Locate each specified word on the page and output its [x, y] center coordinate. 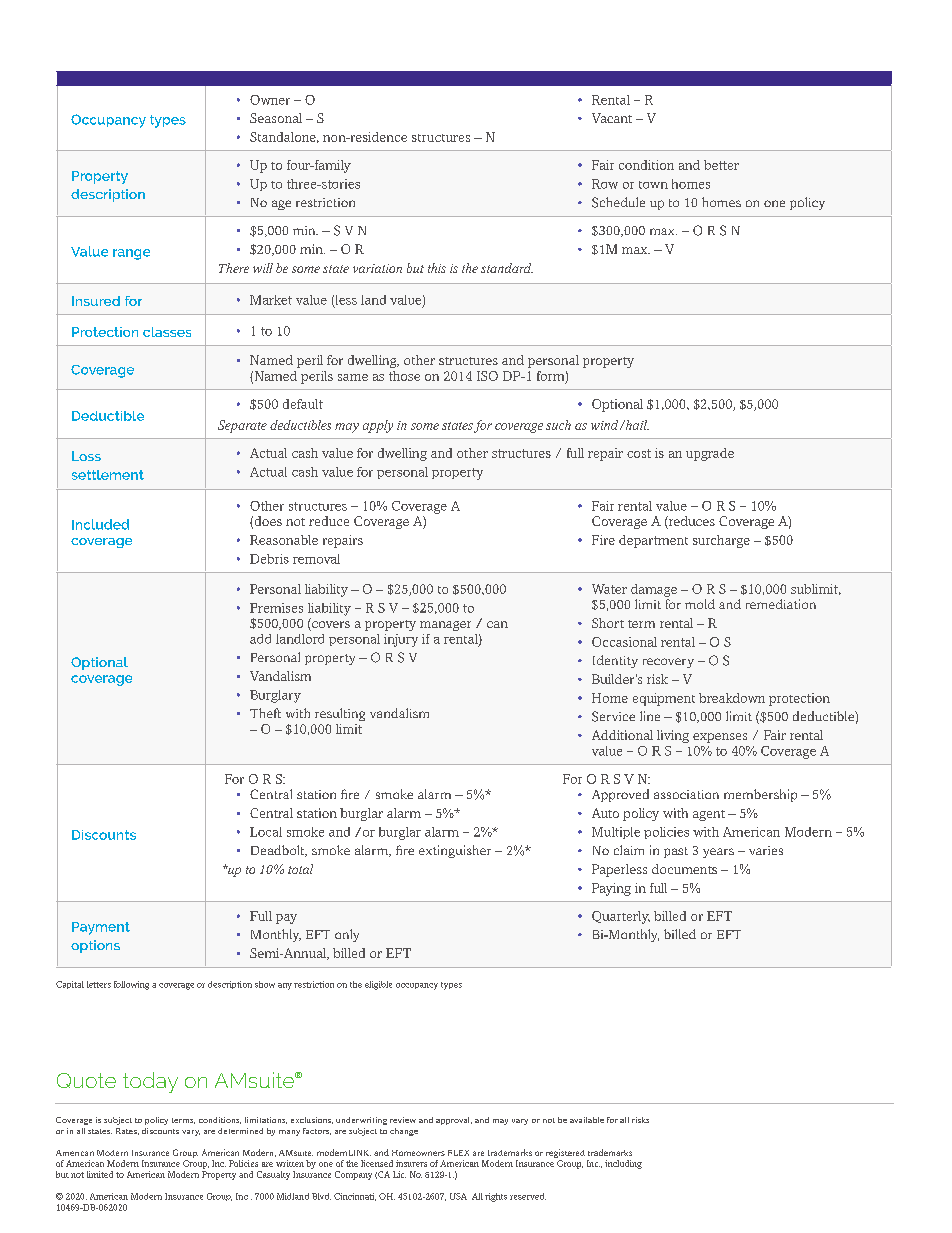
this [437, 268]
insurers [411, 1163]
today [150, 1082]
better [721, 165]
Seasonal [276, 118]
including [623, 1164]
